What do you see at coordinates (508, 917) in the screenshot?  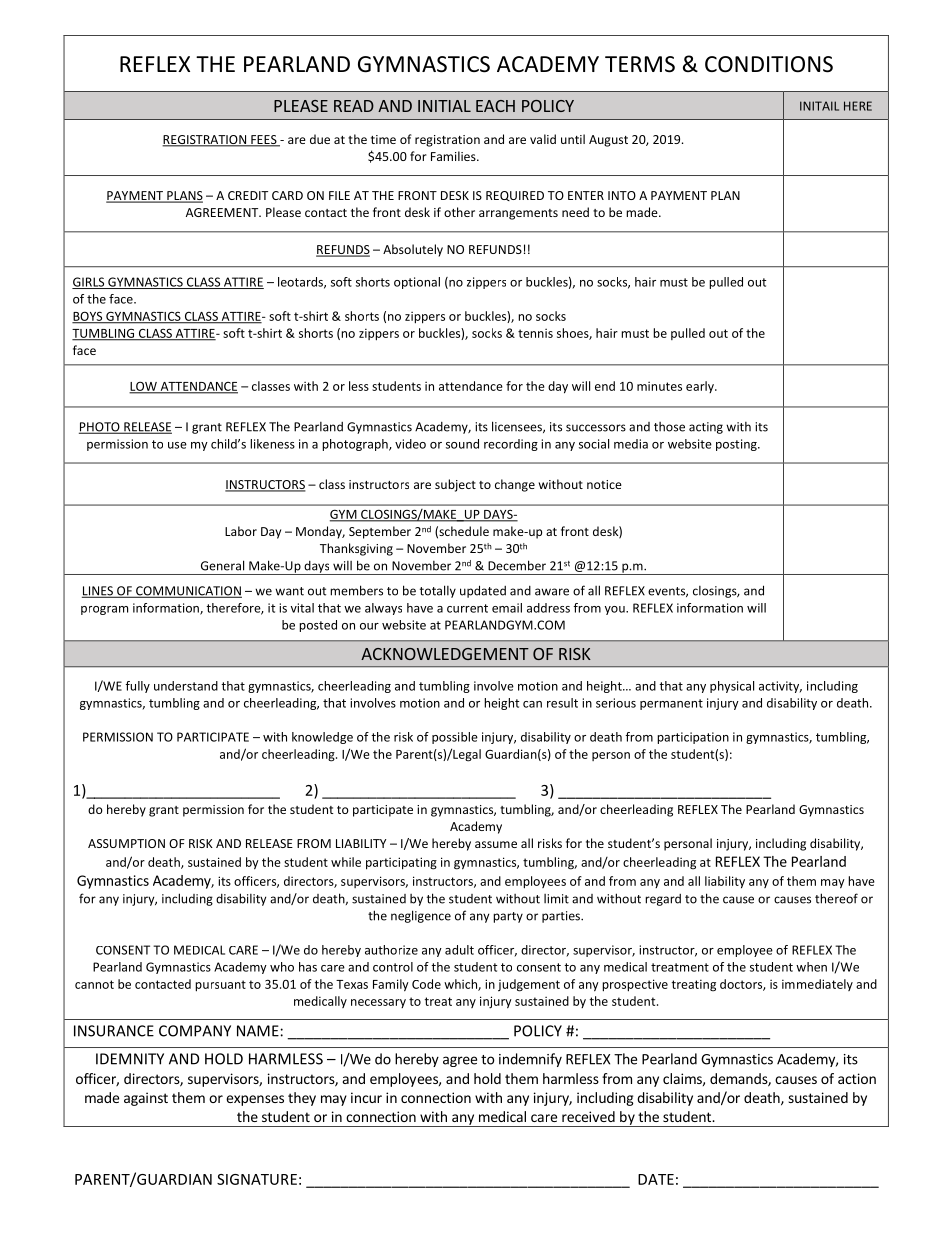 I see `party` at bounding box center [508, 917].
